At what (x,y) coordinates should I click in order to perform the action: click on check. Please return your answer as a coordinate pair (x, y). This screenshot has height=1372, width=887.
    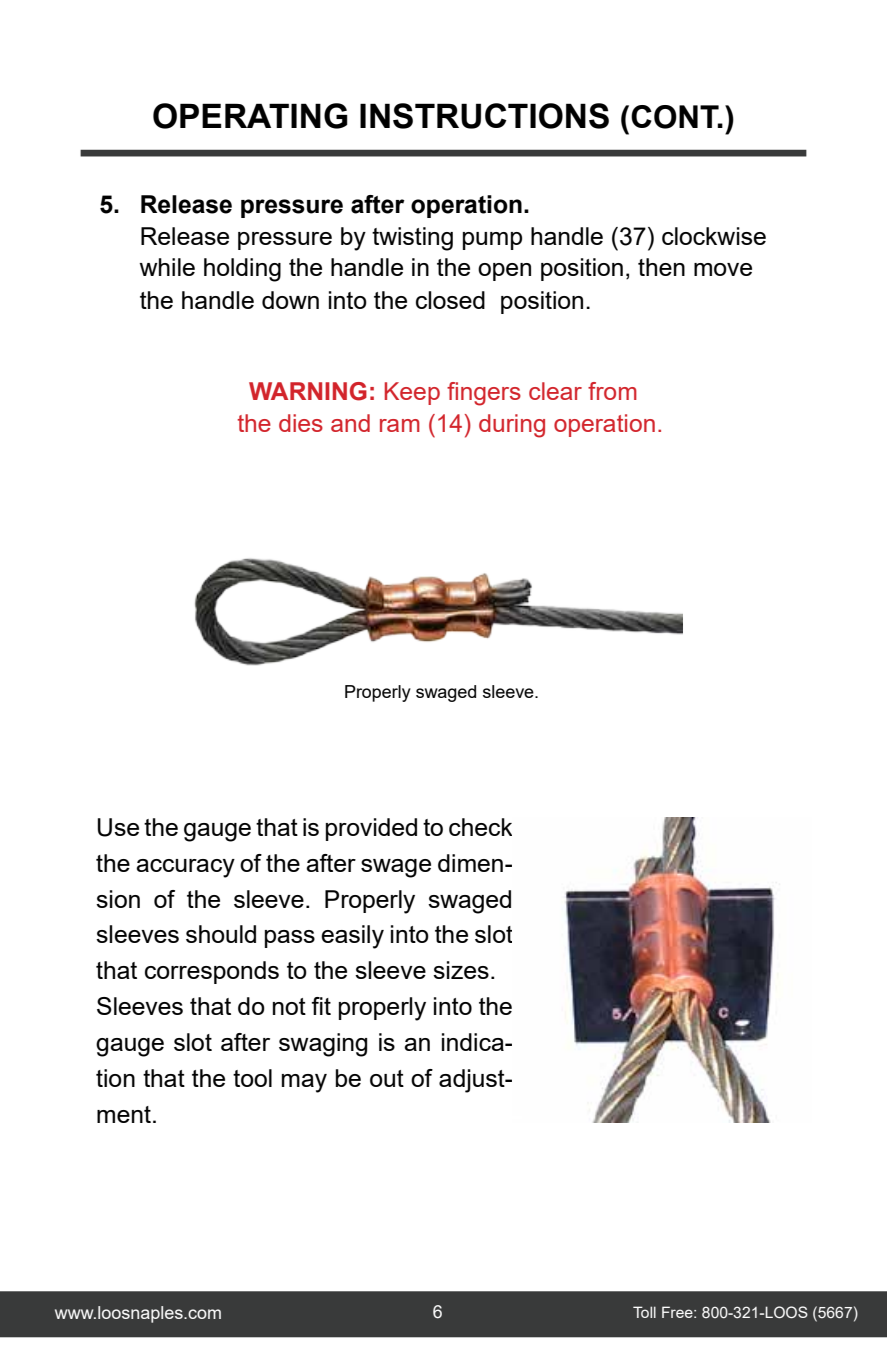
    Looking at the image, I should click on (480, 827).
